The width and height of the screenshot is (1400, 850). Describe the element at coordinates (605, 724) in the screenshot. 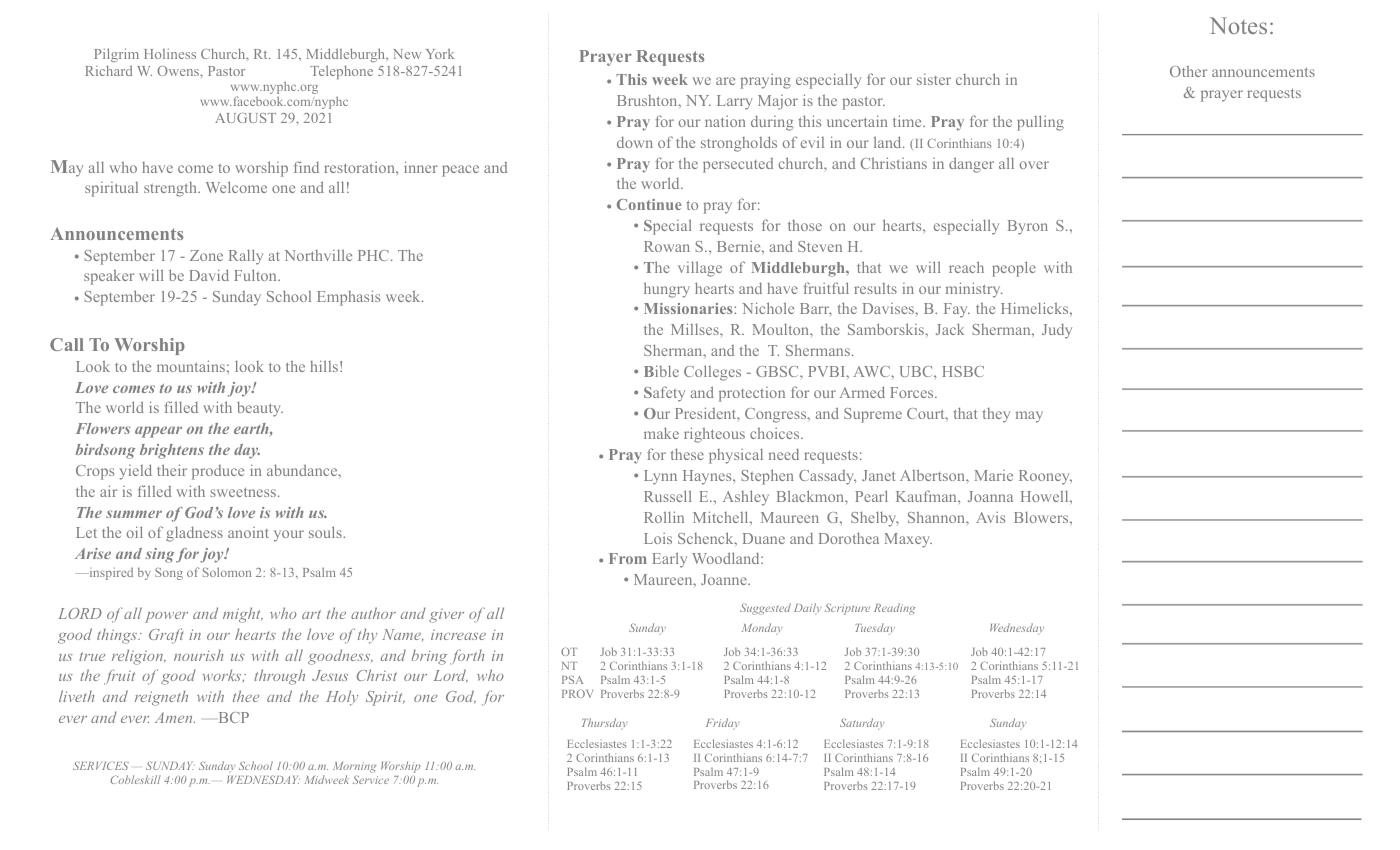

I see `Thursday` at that location.
